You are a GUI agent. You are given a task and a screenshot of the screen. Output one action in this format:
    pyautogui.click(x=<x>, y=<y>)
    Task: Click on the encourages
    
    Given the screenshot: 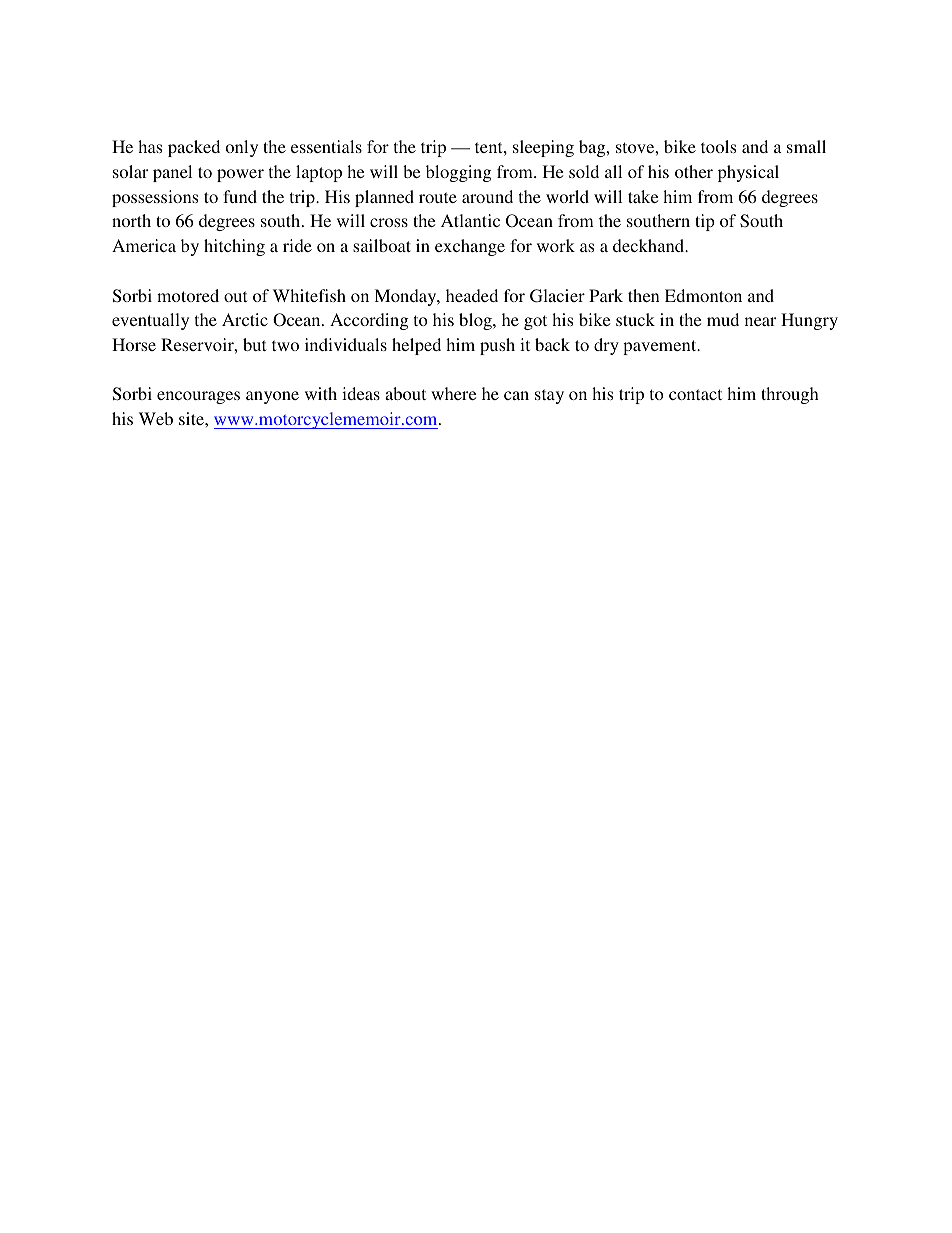 What is the action you would take?
    pyautogui.click(x=198, y=397)
